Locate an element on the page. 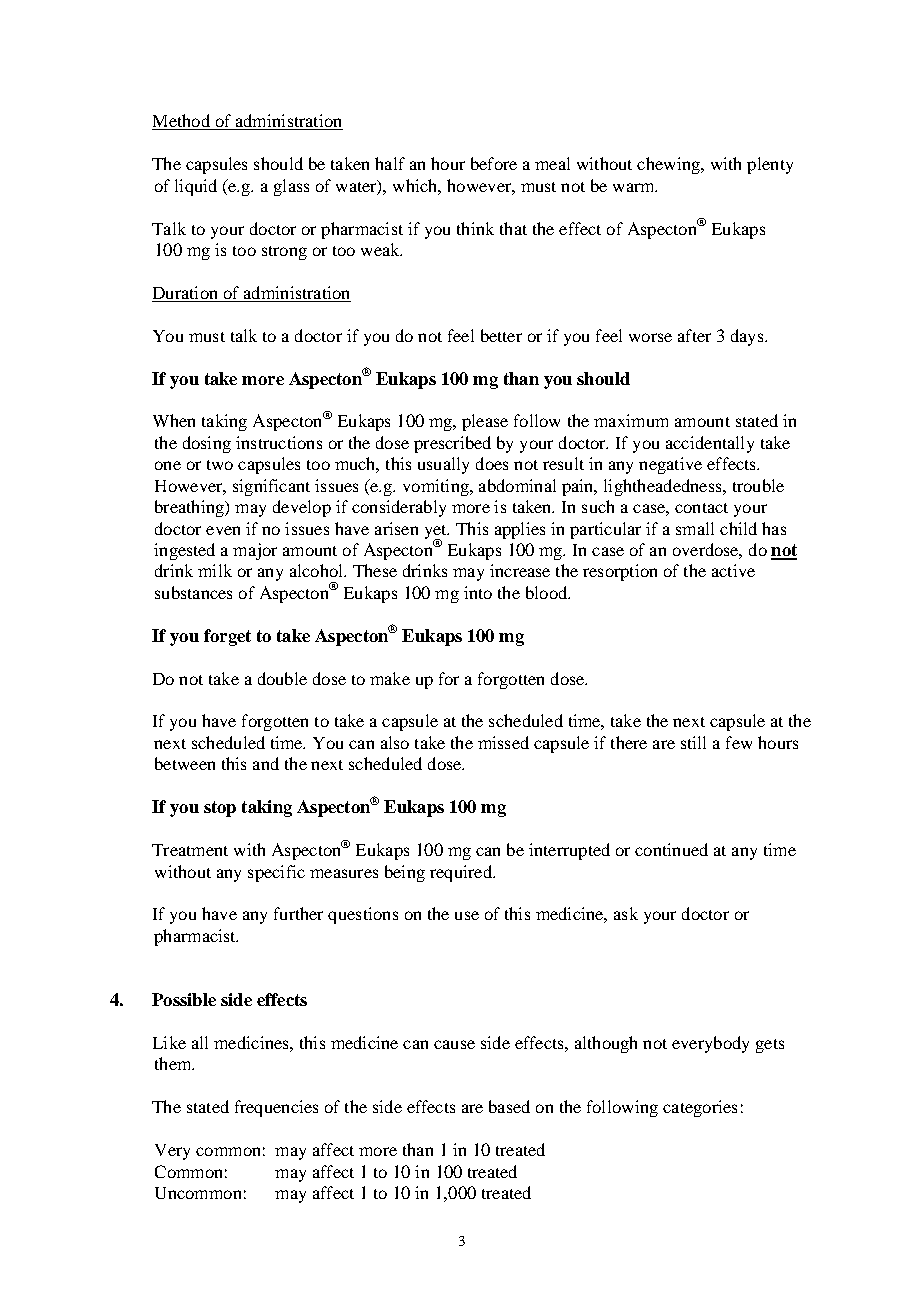 Image resolution: width=924 pixels, height=1308 pixels. categories is located at coordinates (700, 1108).
